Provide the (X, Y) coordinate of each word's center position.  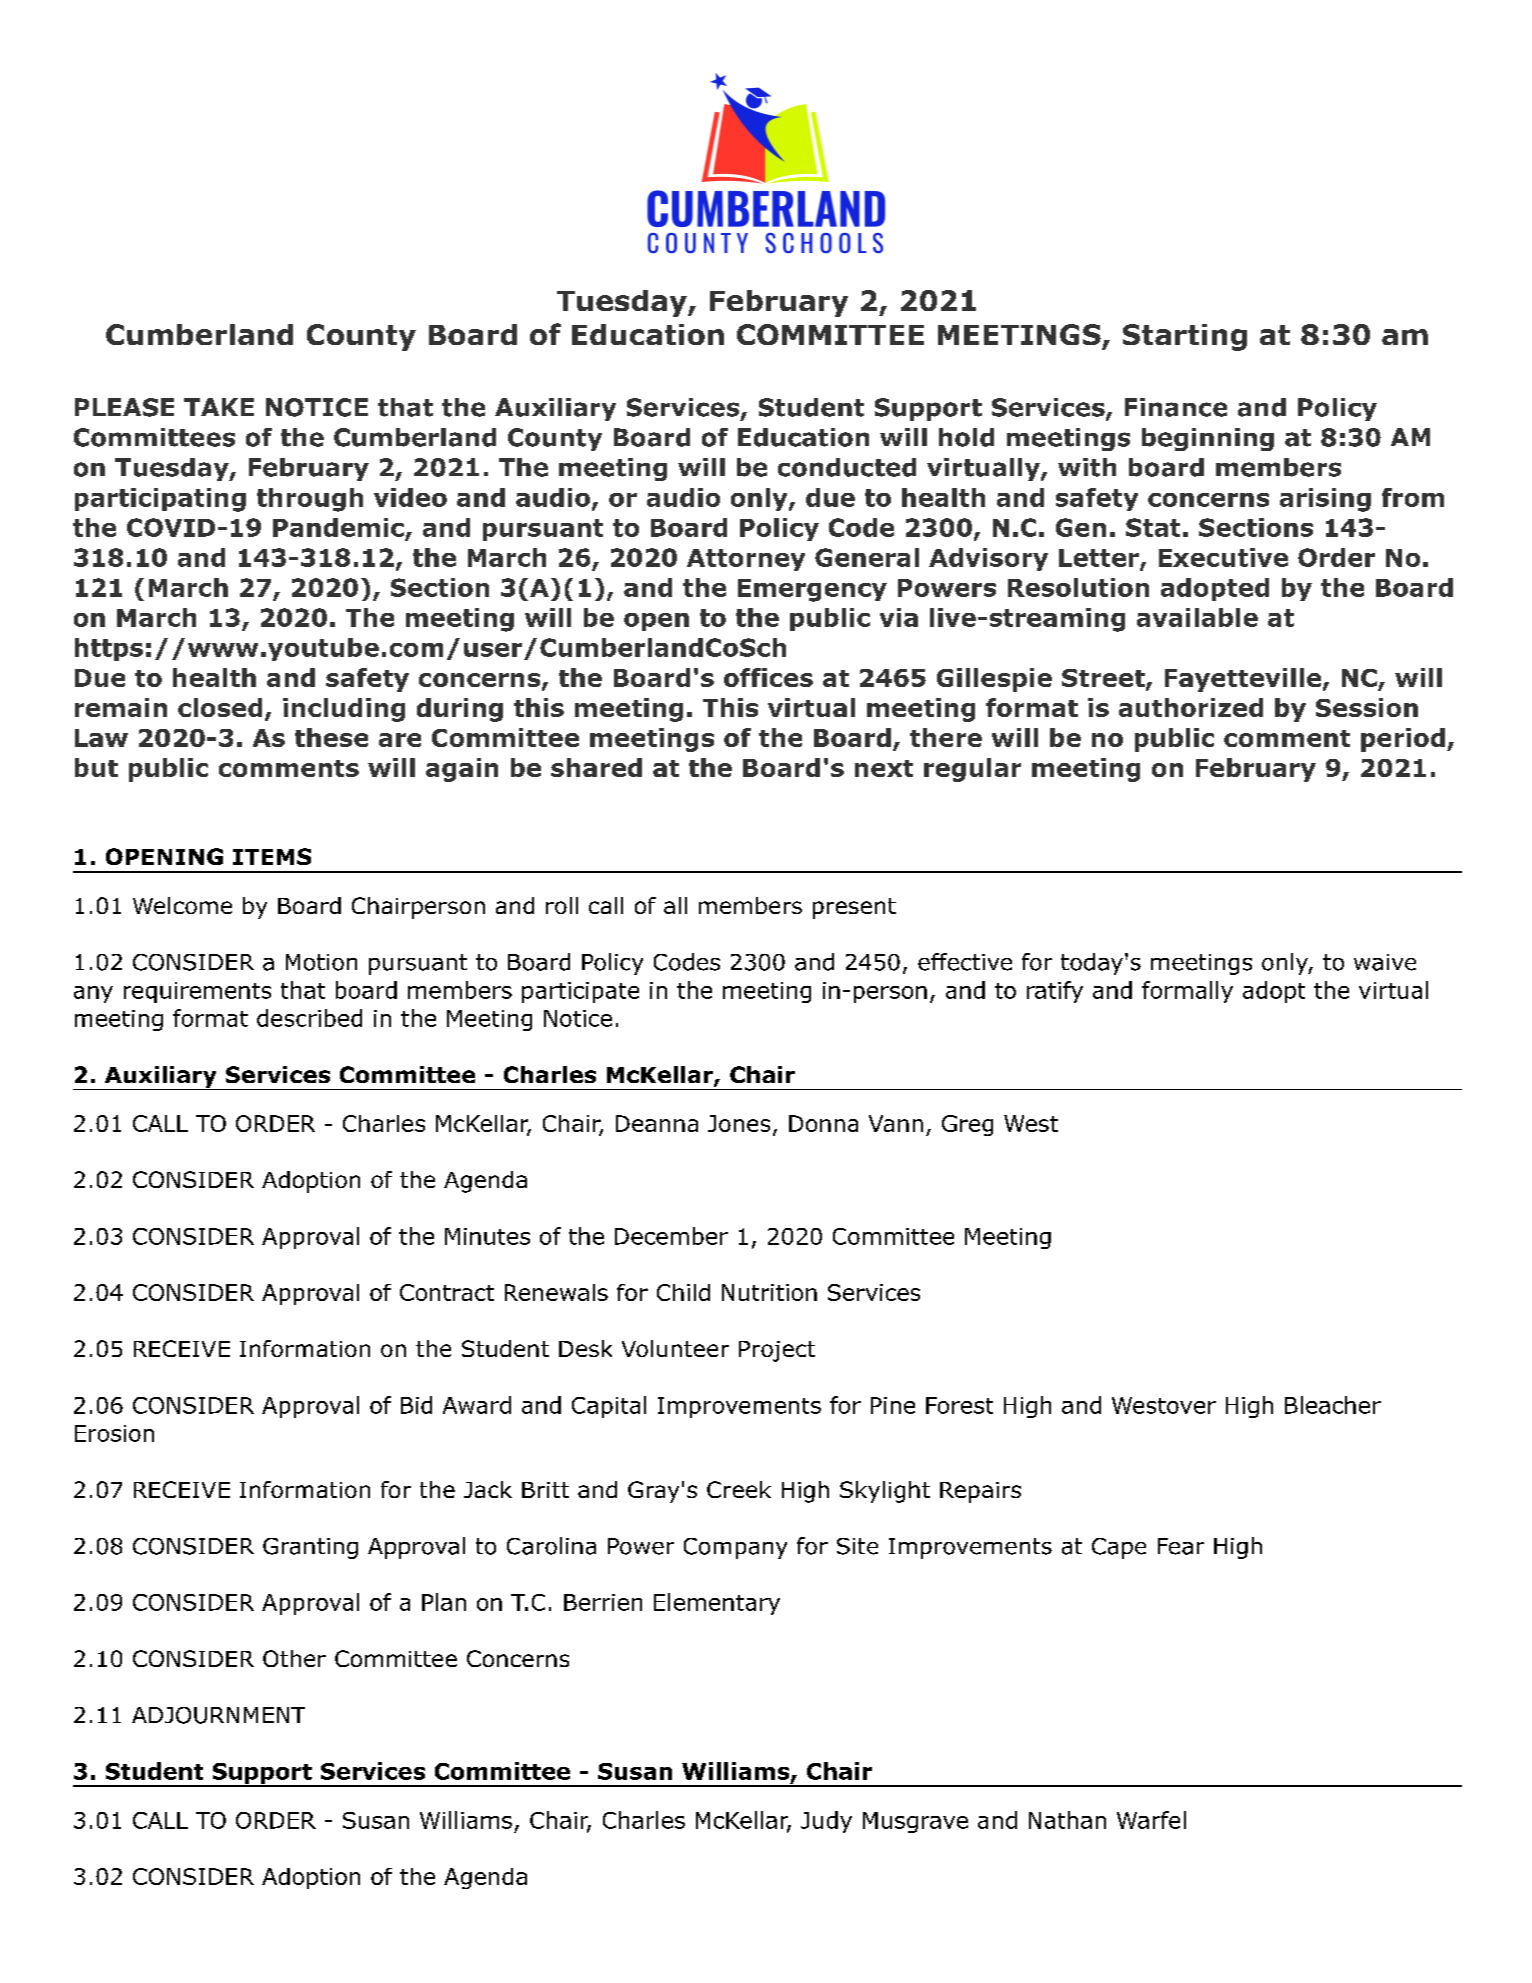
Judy (826, 1822)
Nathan (1067, 1820)
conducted (847, 467)
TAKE (219, 407)
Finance (1176, 407)
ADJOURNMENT (218, 1715)
